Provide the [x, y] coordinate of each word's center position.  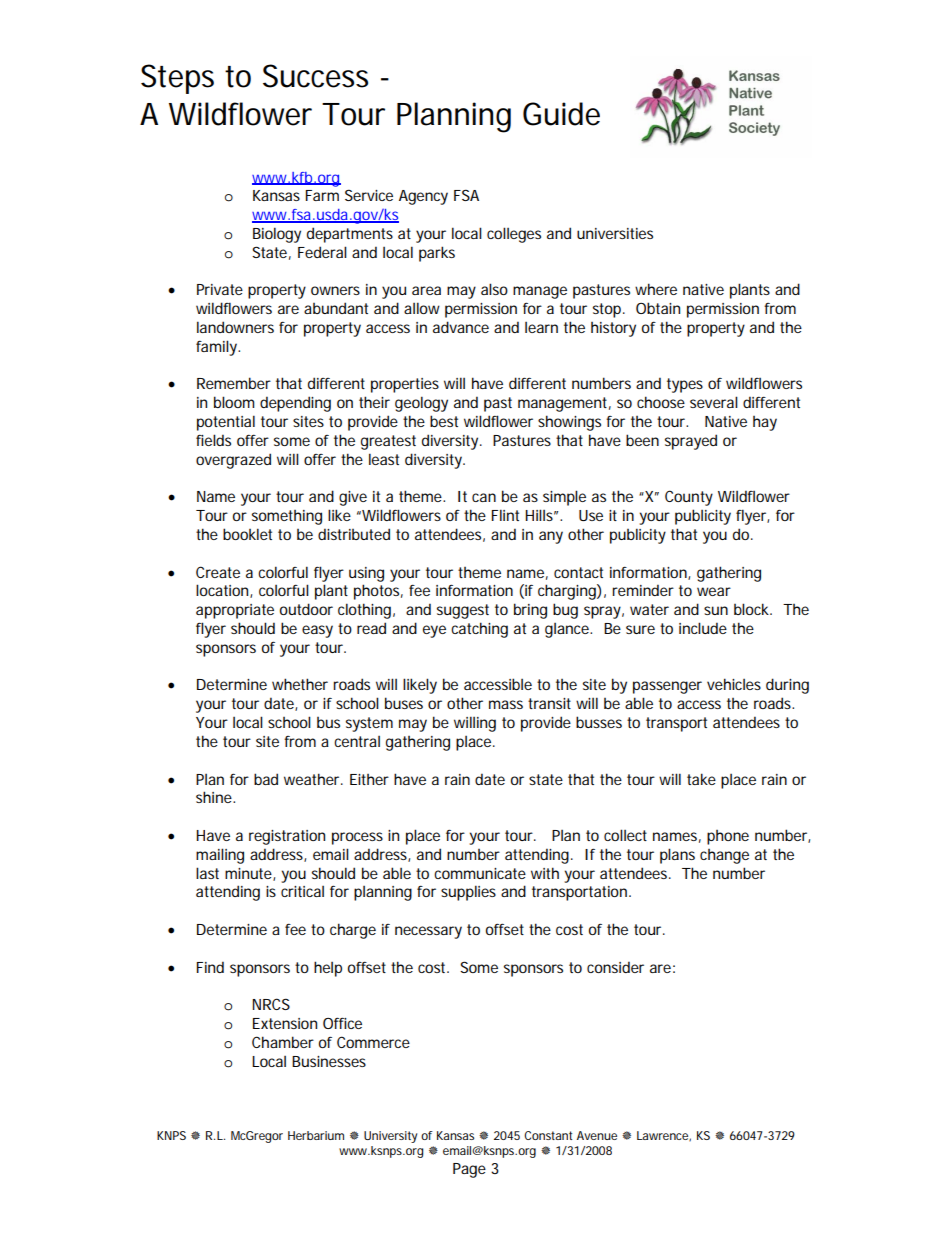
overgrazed [233, 461]
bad [266, 779]
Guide [561, 114]
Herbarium [316, 1135]
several [714, 402]
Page [469, 1170]
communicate [480, 873]
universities [615, 233]
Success [315, 76]
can [484, 497]
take [701, 779]
